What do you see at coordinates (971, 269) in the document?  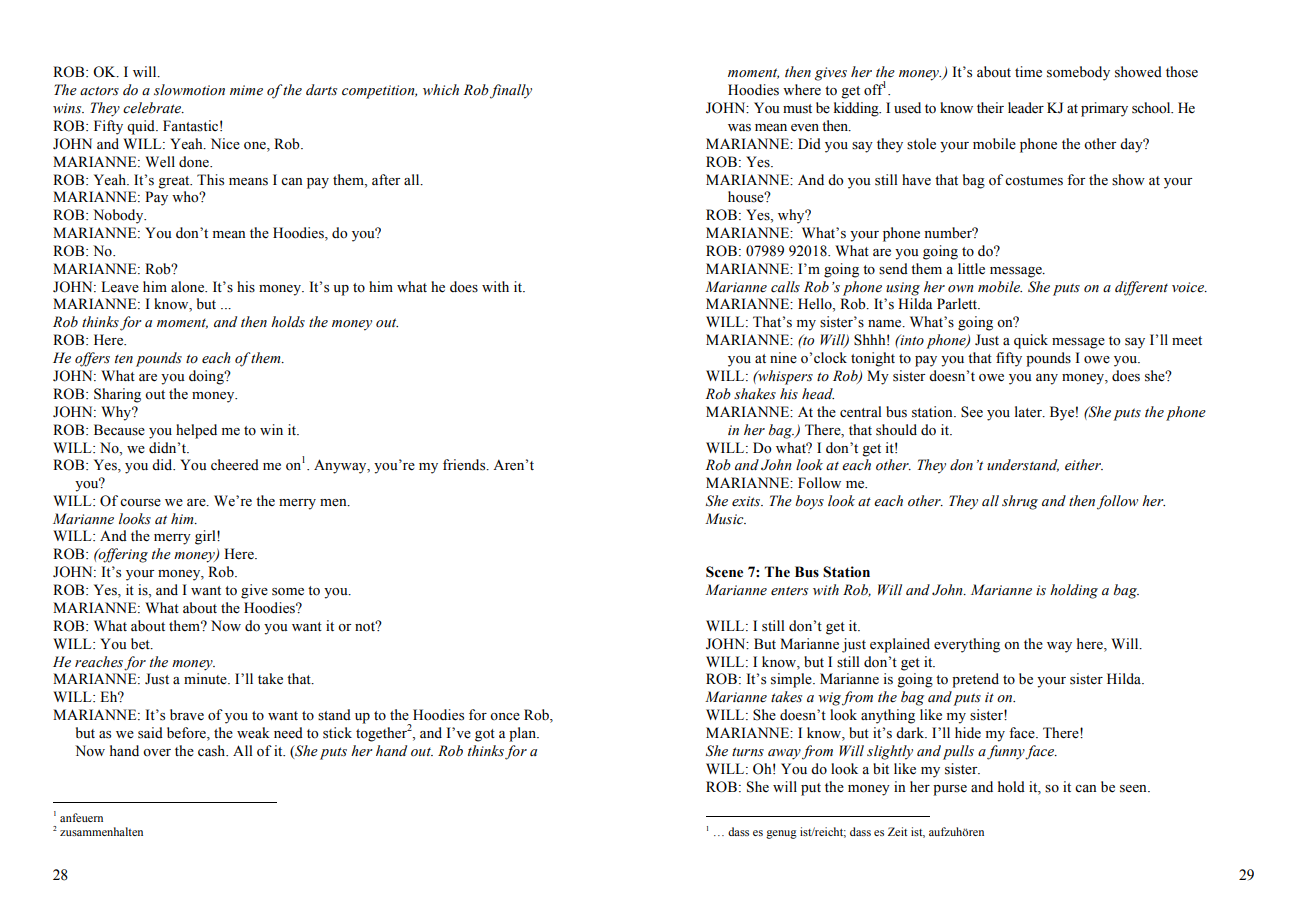 I see `little` at bounding box center [971, 269].
